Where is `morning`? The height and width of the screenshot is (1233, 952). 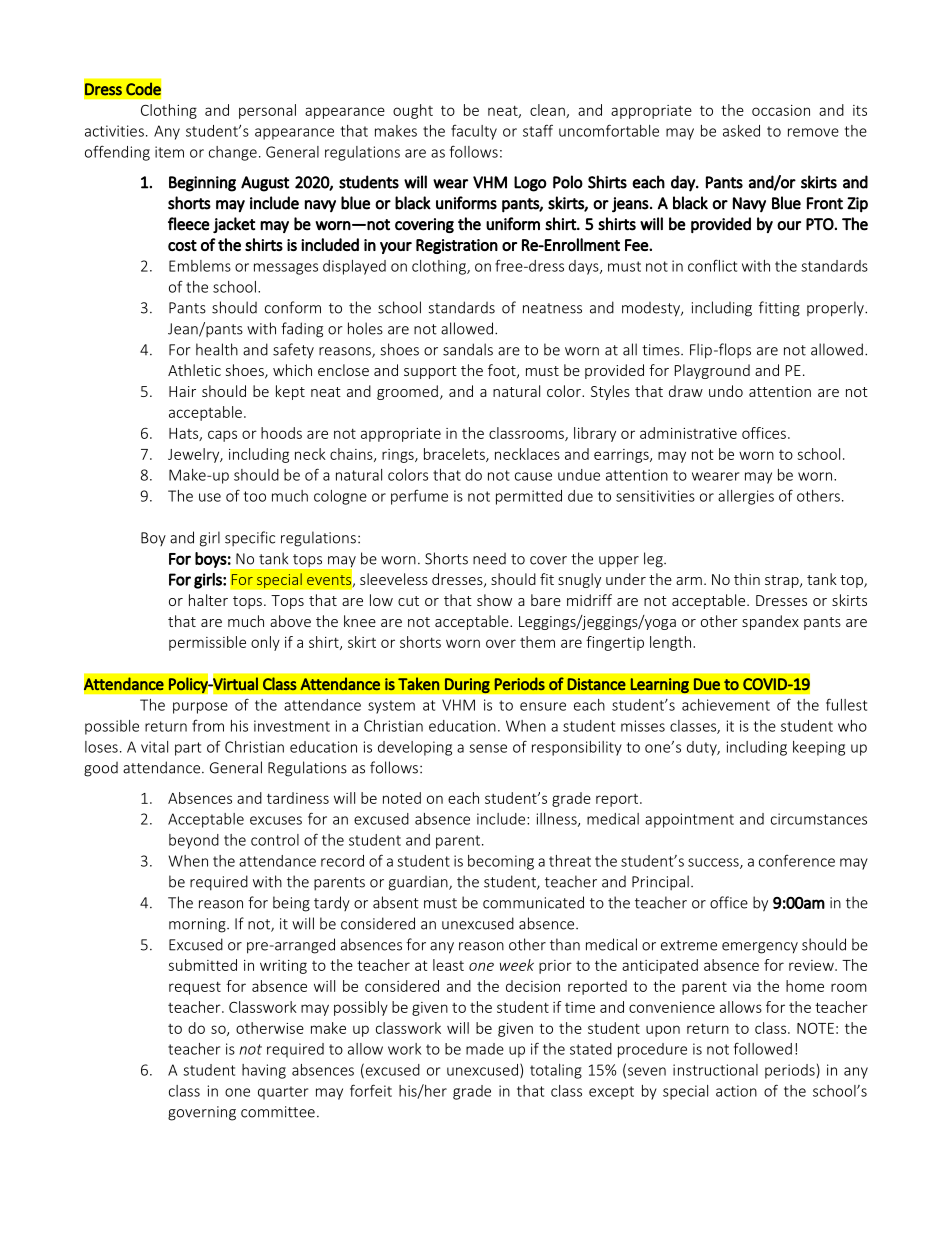
morning is located at coordinates (198, 925).
